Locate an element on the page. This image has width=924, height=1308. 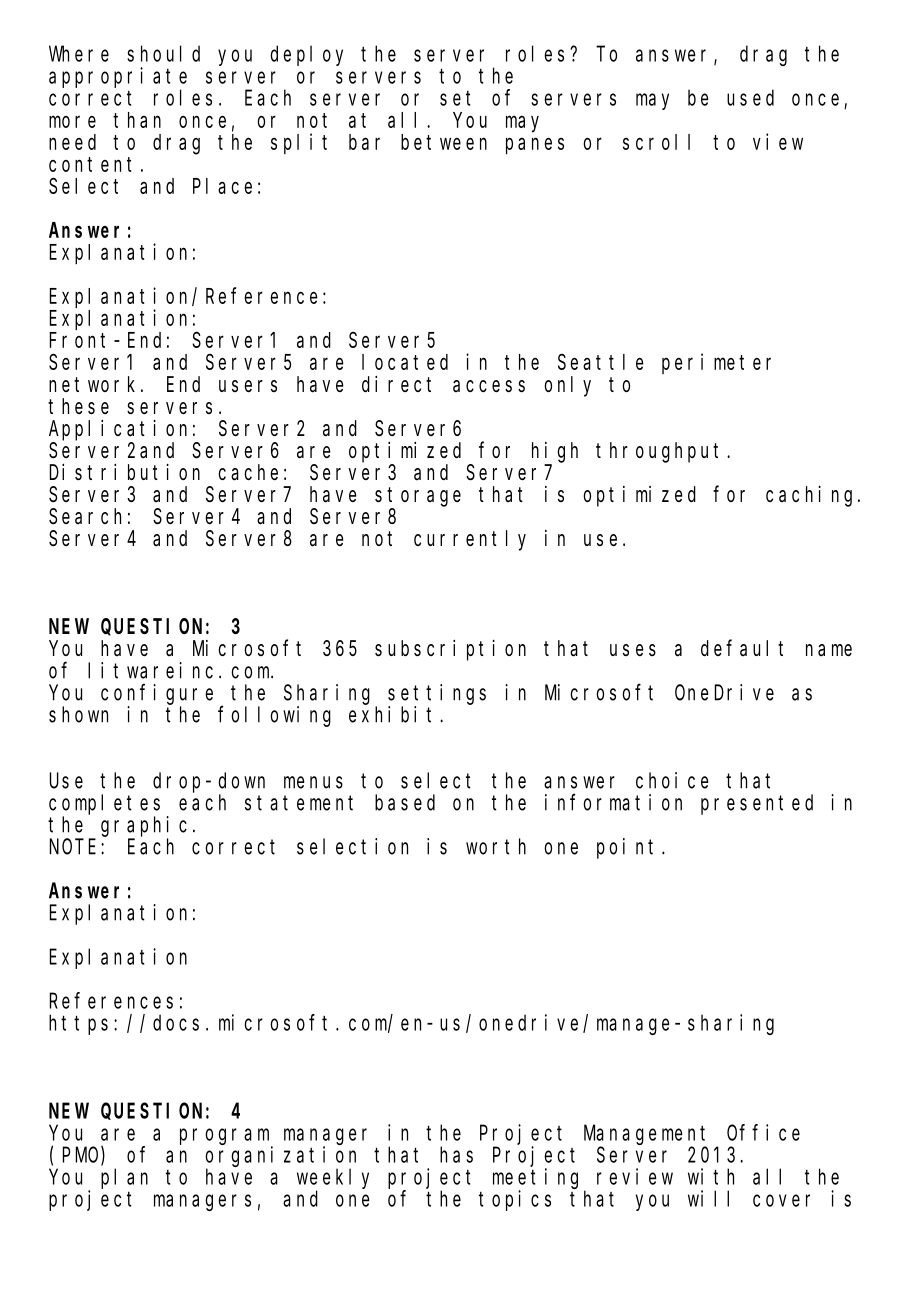
appropriate is located at coordinates (118, 77).
